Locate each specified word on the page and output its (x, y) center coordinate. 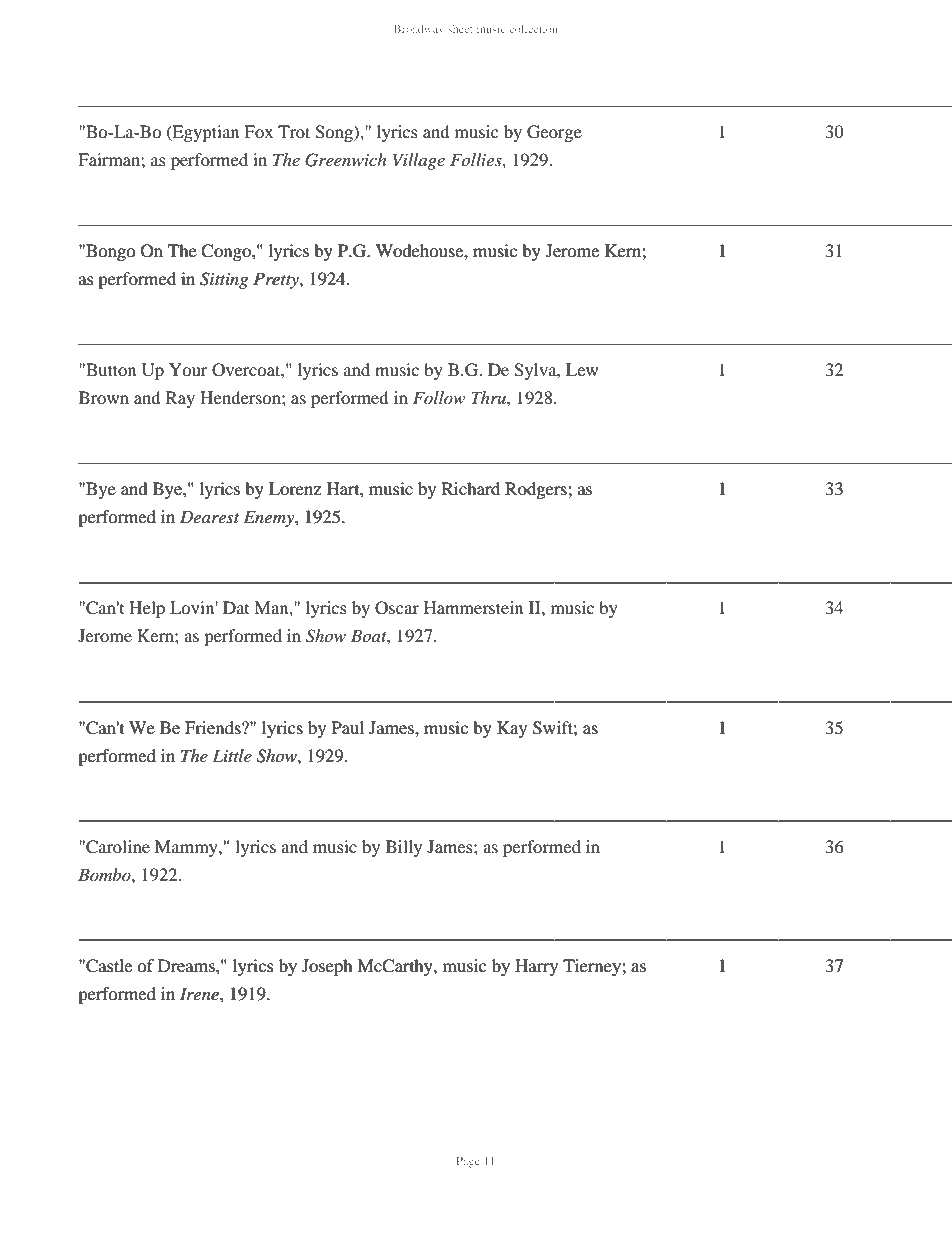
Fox (258, 131)
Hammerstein (473, 607)
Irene (200, 993)
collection (534, 29)
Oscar (397, 608)
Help (147, 609)
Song (335, 133)
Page (468, 1162)
